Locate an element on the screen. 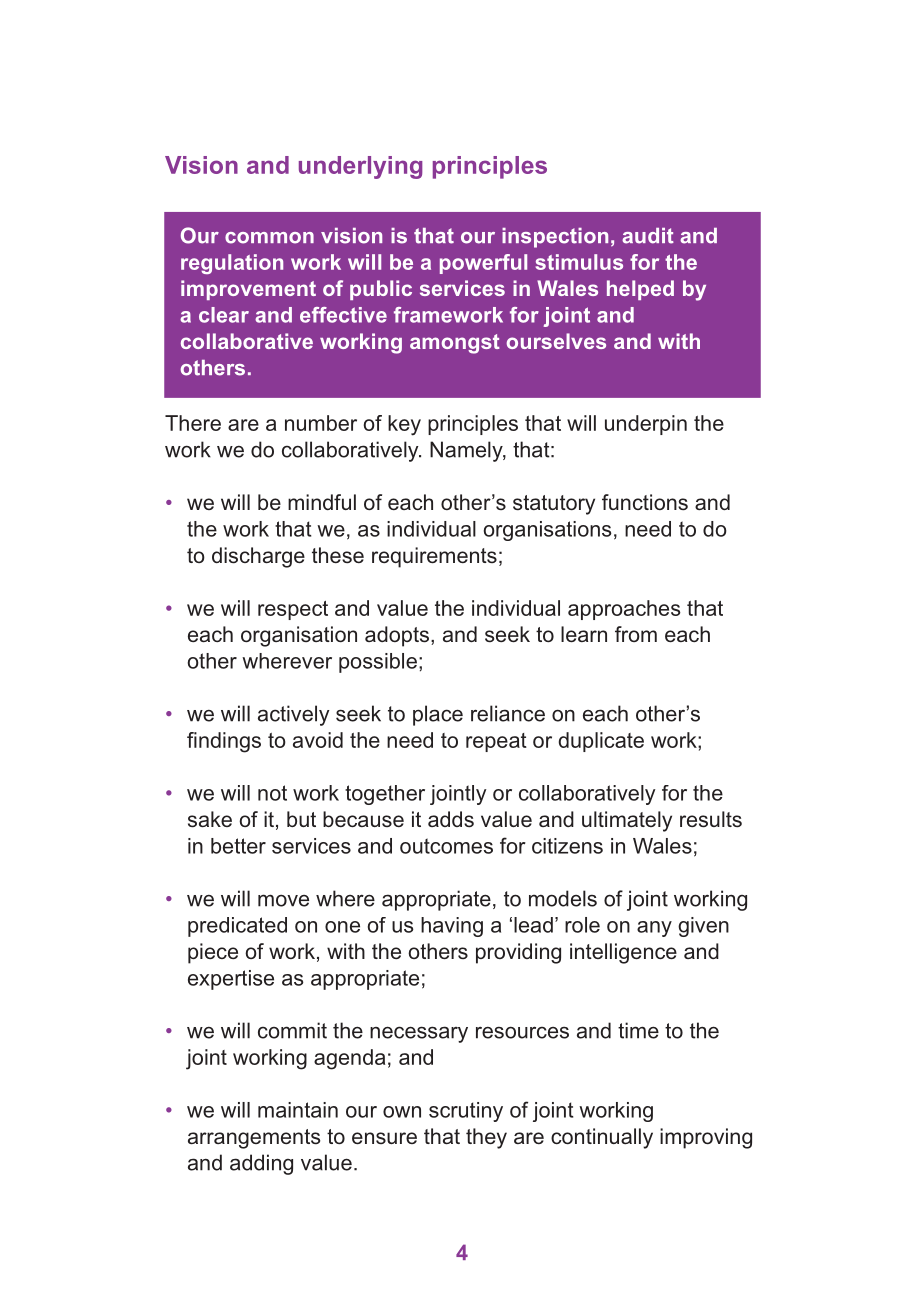  continually is located at coordinates (602, 1138).
